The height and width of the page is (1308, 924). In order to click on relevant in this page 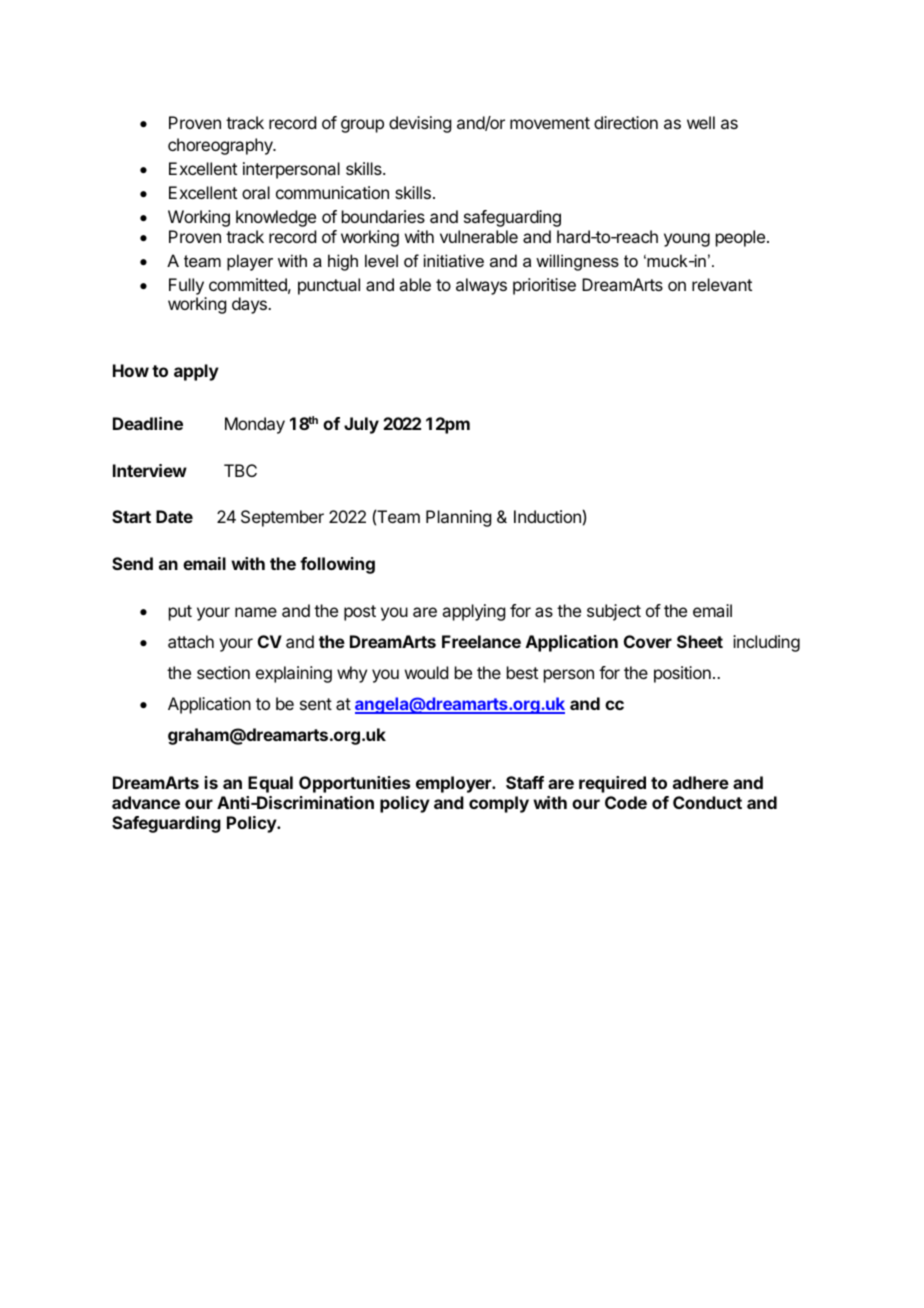, I will do `click(722, 284)`.
